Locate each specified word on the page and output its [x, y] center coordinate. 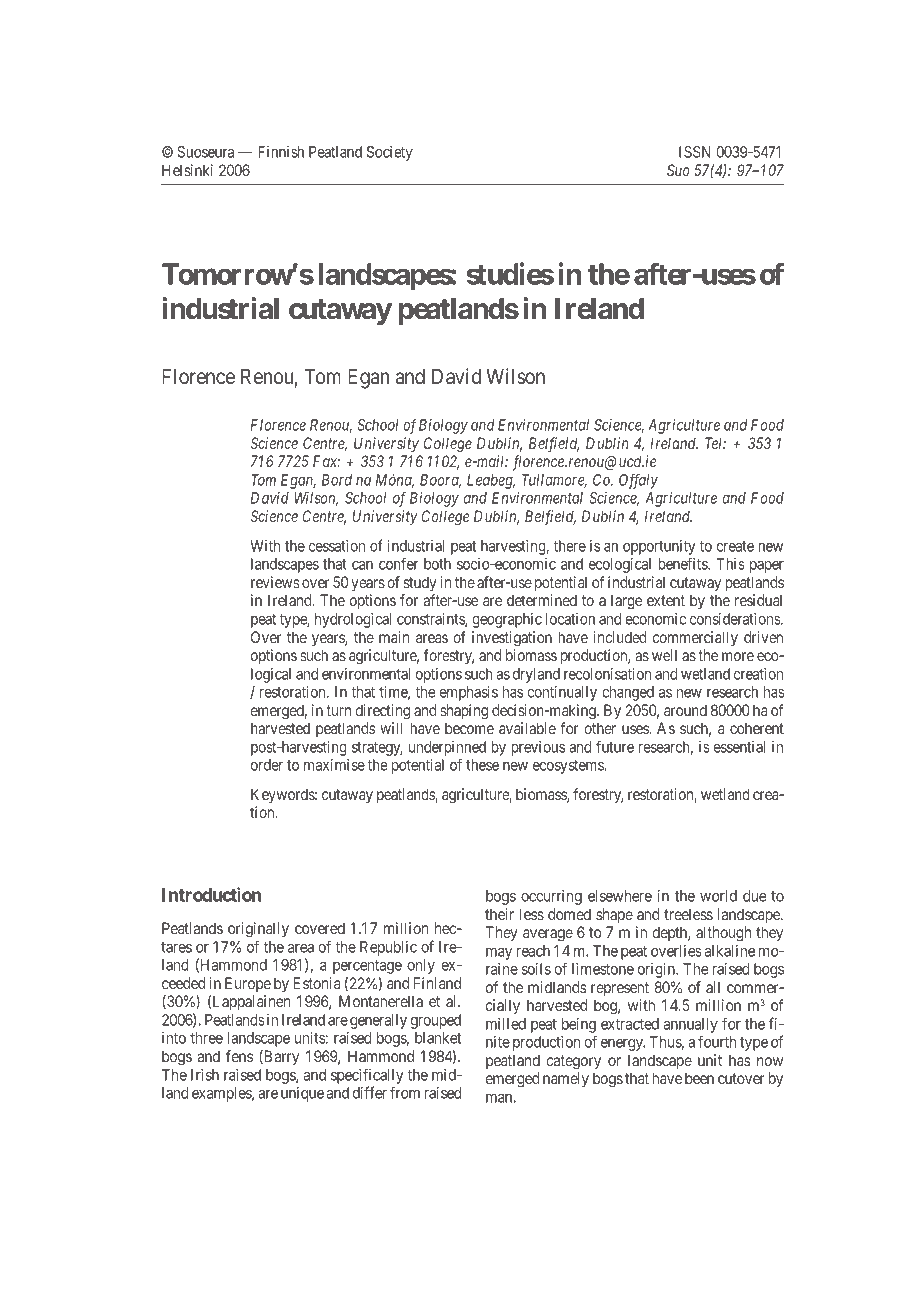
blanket [438, 1038]
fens [239, 1056]
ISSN [695, 152]
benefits [683, 563]
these [482, 765]
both [437, 564]
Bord [337, 480]
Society [390, 153]
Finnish [281, 152]
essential [739, 747]
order [267, 765]
